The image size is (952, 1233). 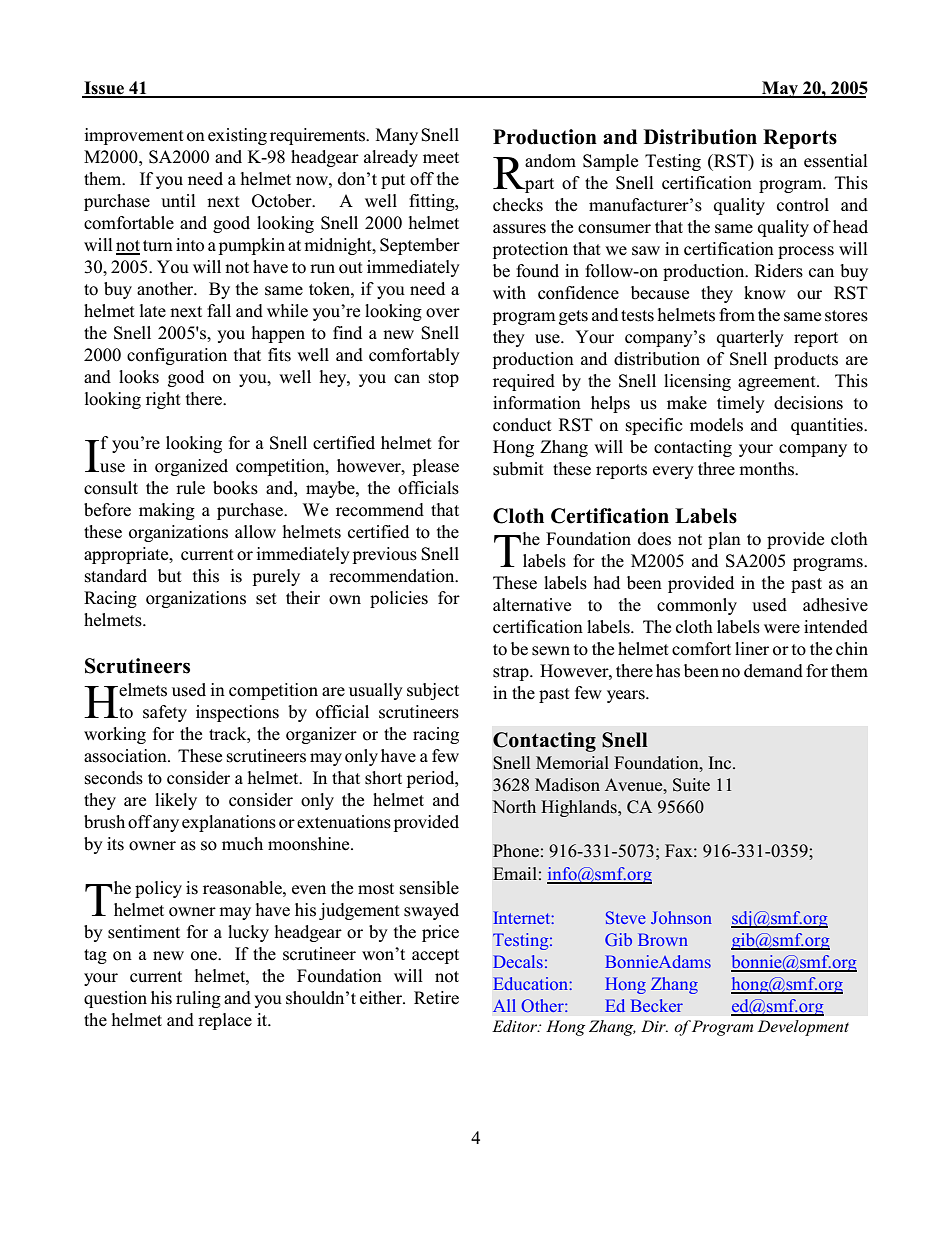 I want to click on North, so click(x=514, y=807).
